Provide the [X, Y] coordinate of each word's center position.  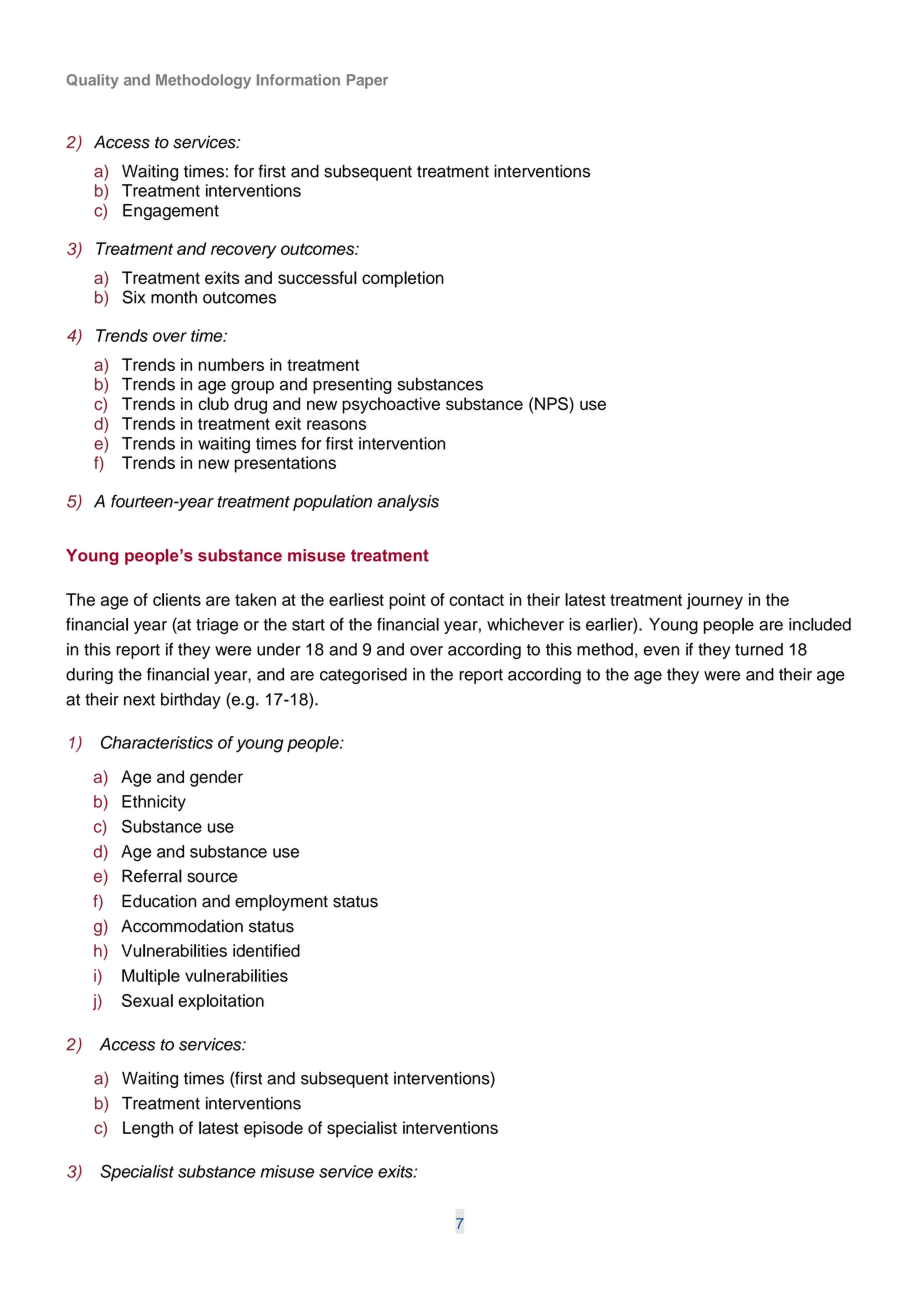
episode [273, 1129]
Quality [93, 81]
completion [403, 279]
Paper [367, 81]
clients [177, 599]
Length [148, 1129]
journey [715, 601]
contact [476, 600]
